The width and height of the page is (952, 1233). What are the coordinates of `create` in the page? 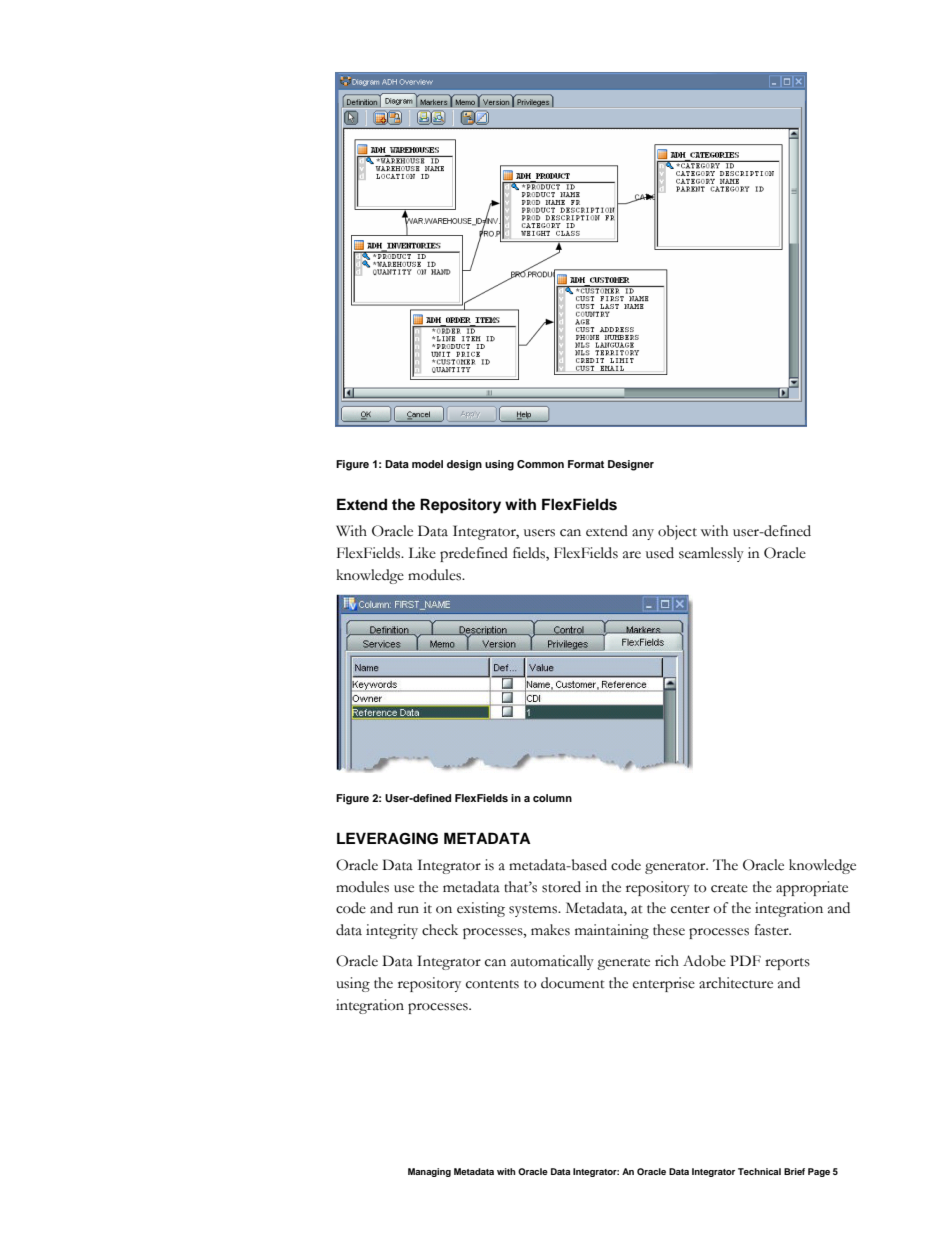 It's located at (729, 888).
